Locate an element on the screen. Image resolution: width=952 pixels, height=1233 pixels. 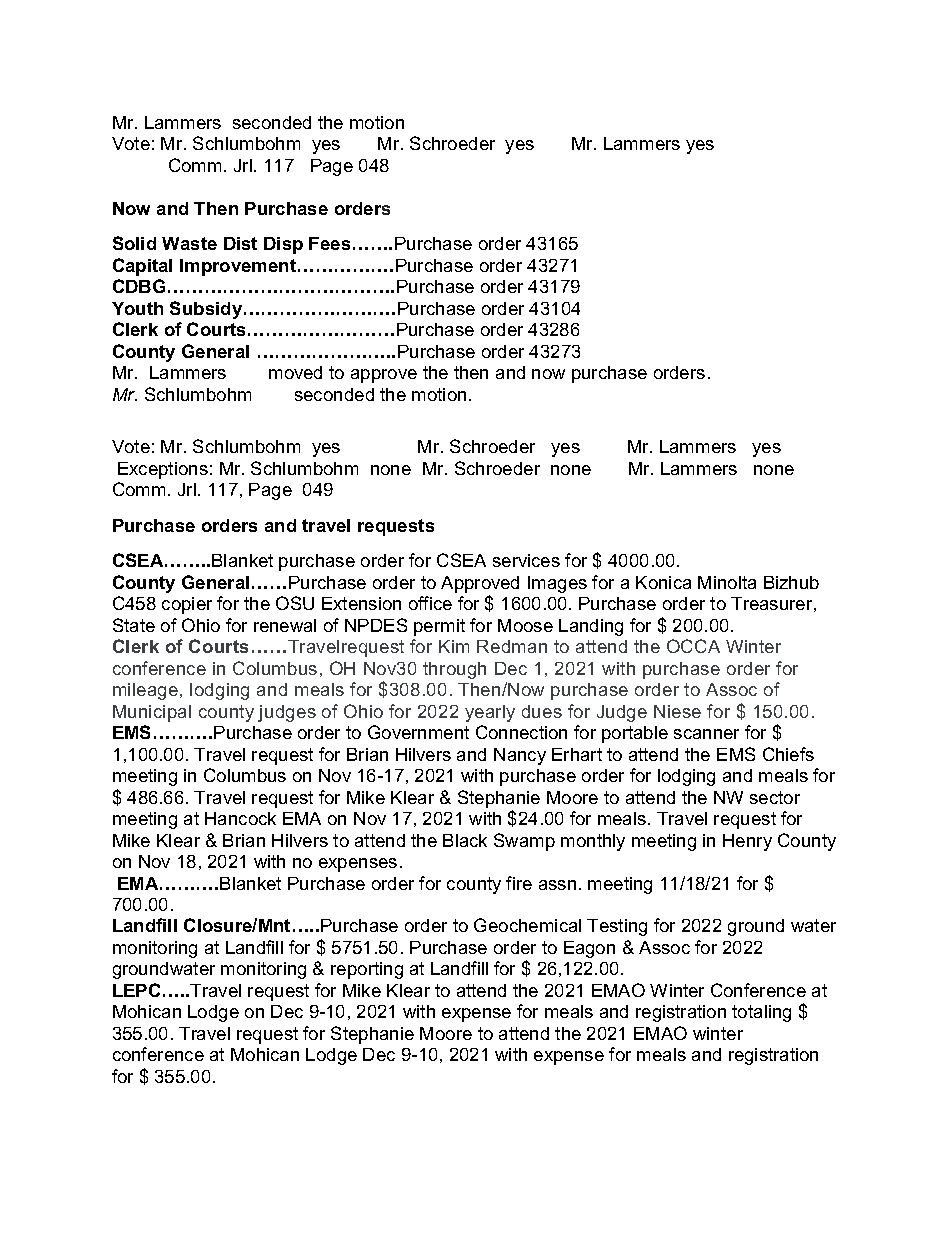
reporting is located at coordinates (367, 970).
